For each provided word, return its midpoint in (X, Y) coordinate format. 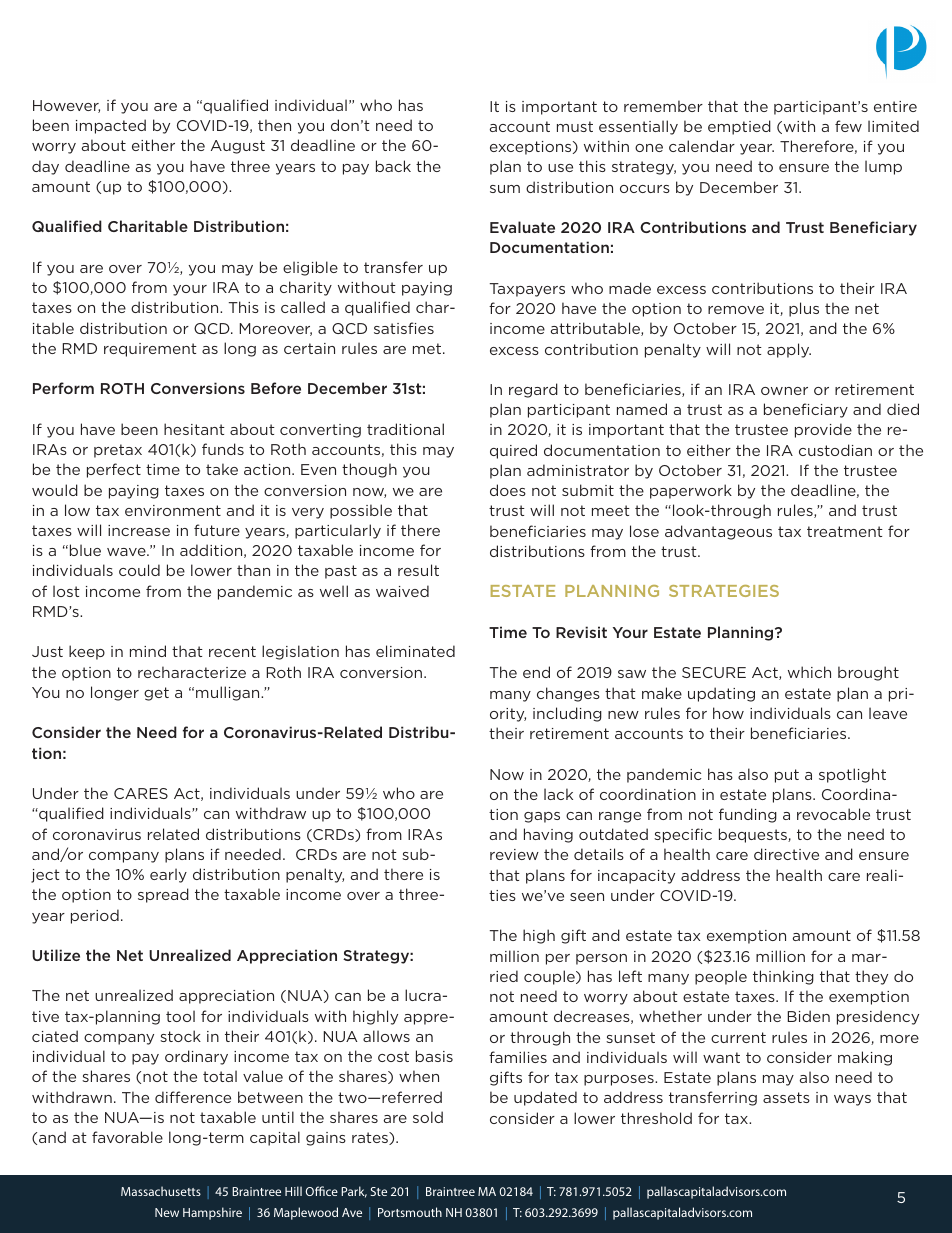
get (156, 694)
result (418, 570)
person (601, 959)
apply (789, 350)
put (787, 776)
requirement (150, 350)
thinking (783, 977)
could (139, 570)
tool (180, 1016)
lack (558, 794)
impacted (111, 126)
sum (505, 189)
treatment (845, 531)
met (428, 348)
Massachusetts (161, 1191)
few (848, 126)
